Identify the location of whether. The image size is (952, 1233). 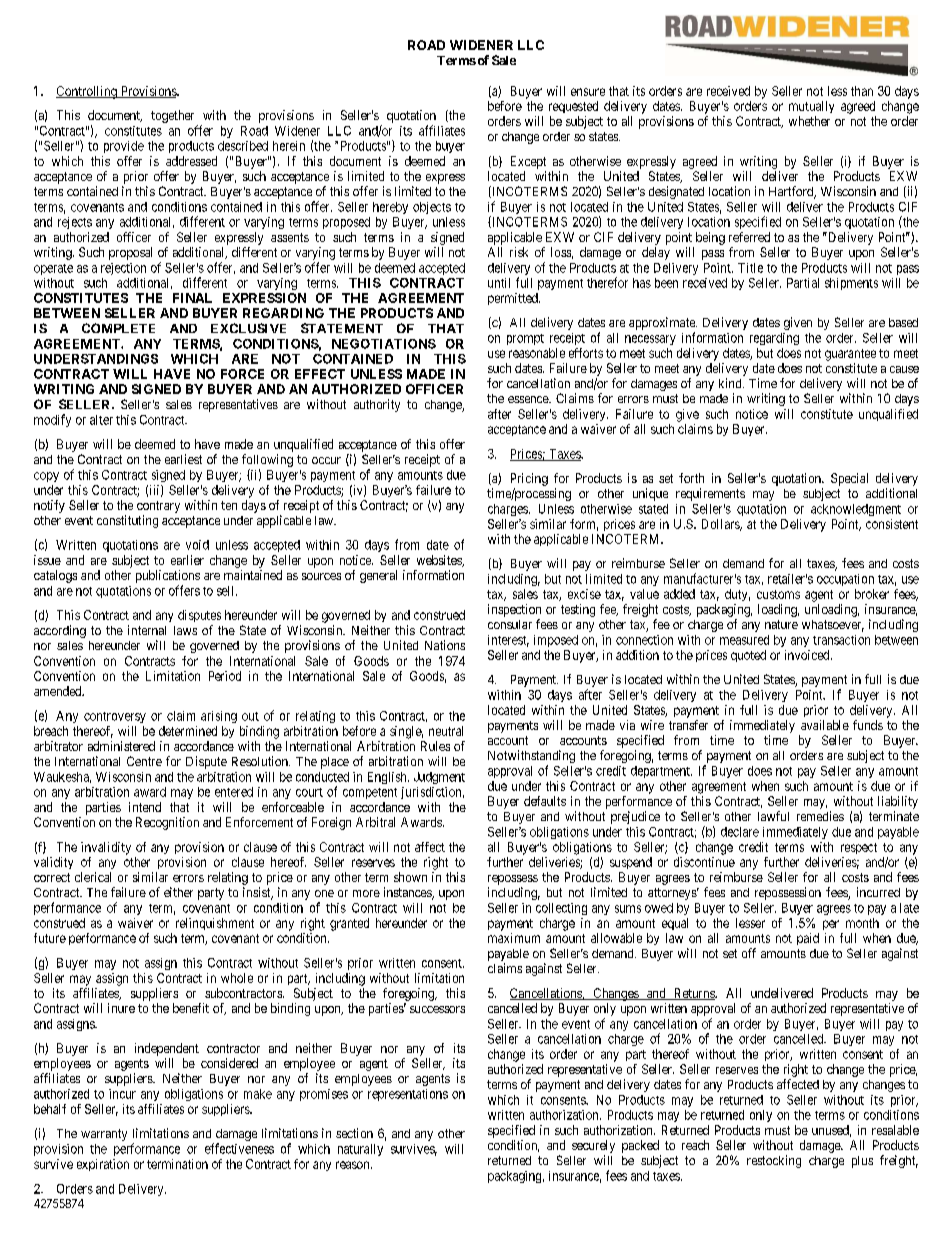
(809, 121).
